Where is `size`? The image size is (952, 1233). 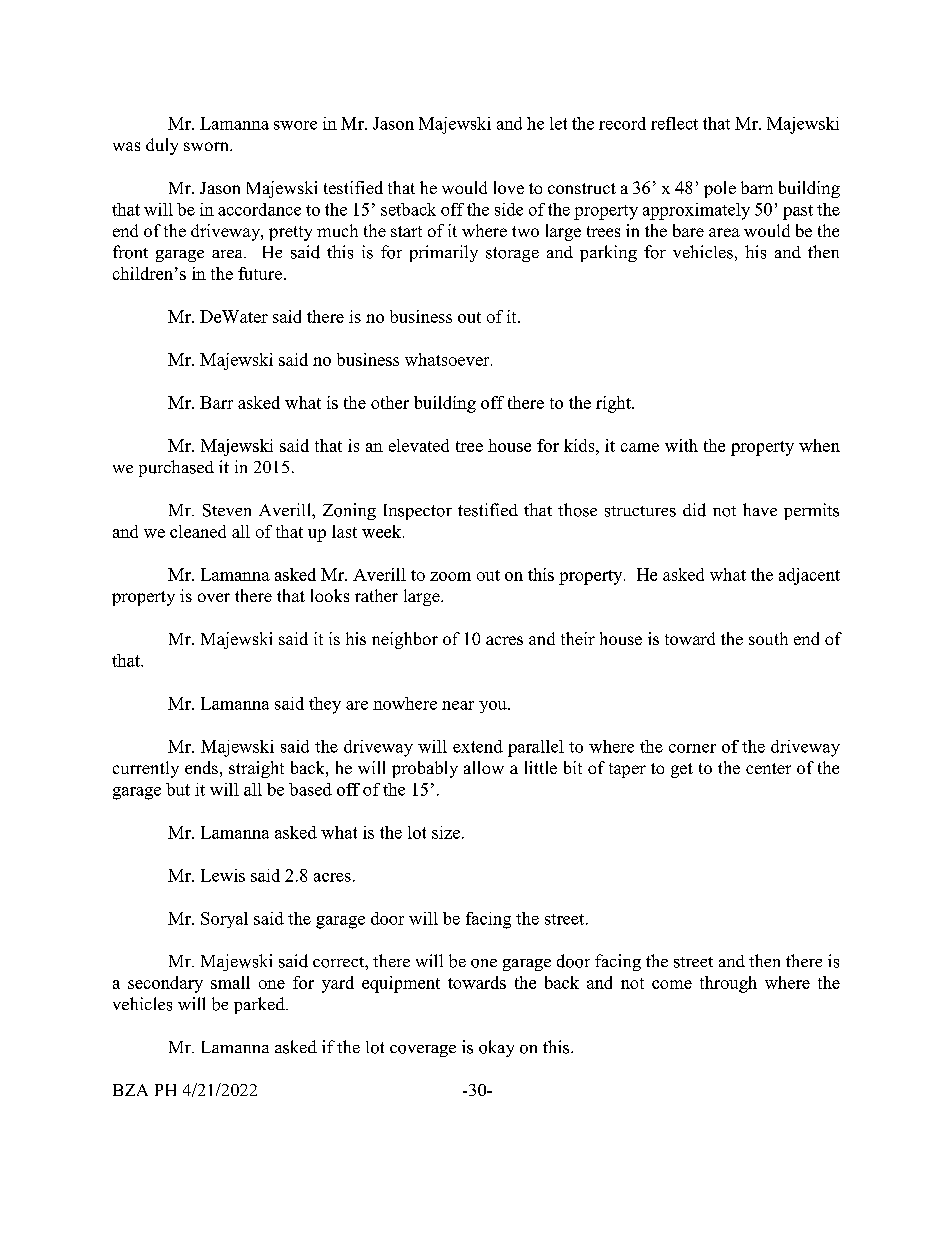
size is located at coordinates (447, 832).
